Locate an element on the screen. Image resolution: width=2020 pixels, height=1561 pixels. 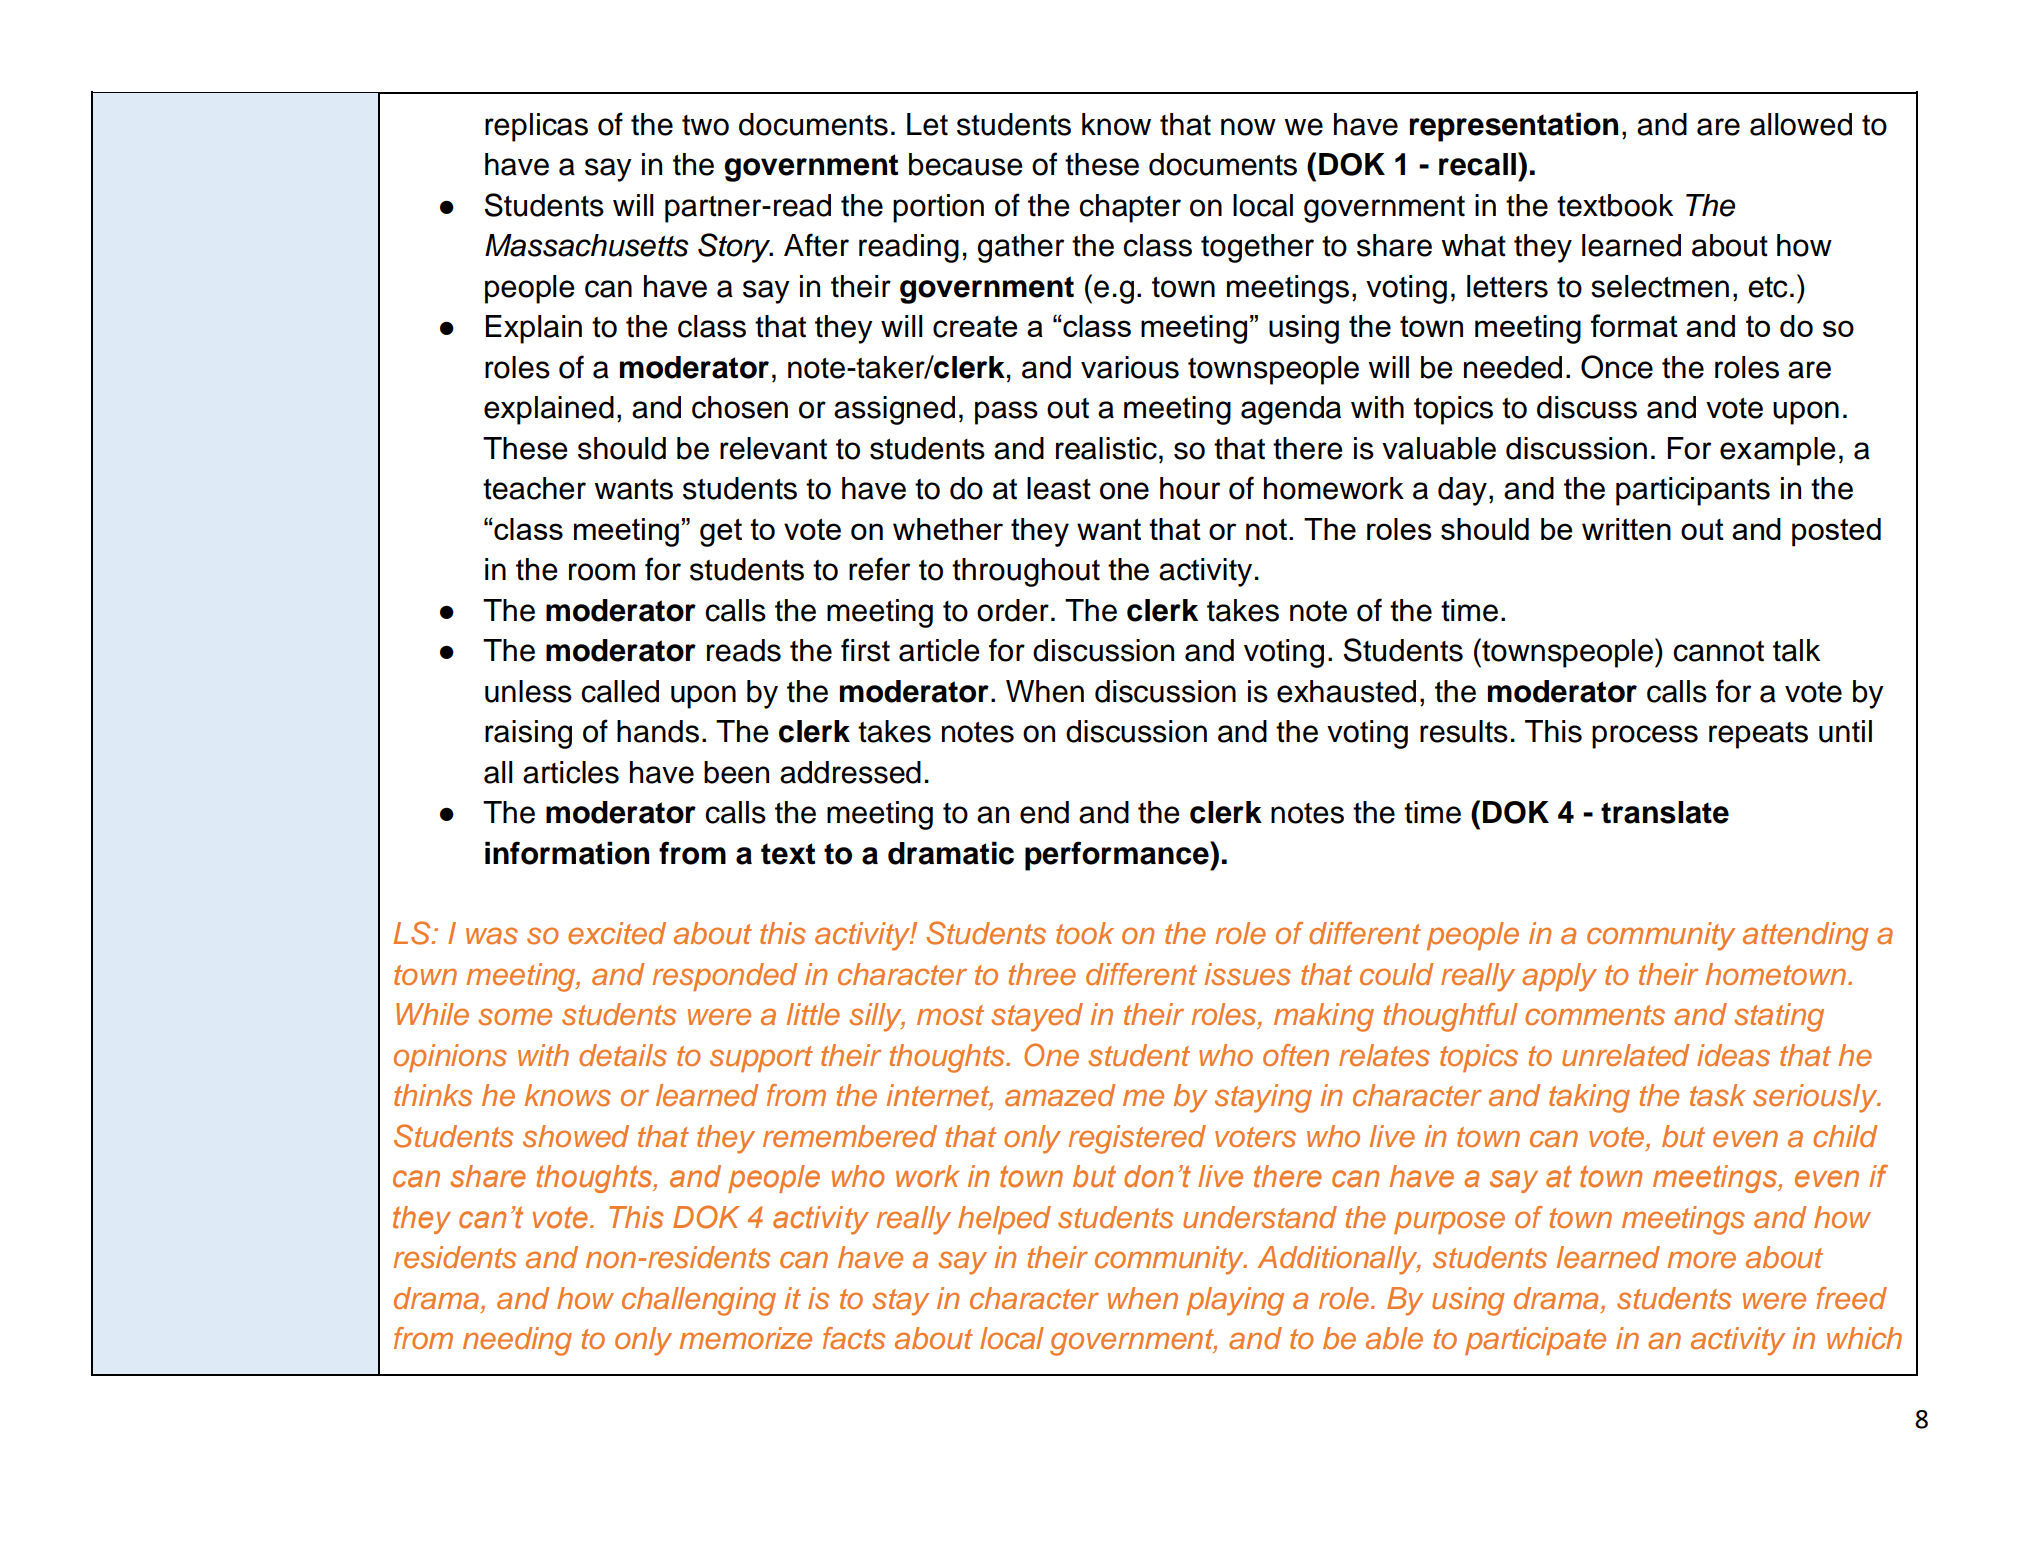
various is located at coordinates (1130, 367).
